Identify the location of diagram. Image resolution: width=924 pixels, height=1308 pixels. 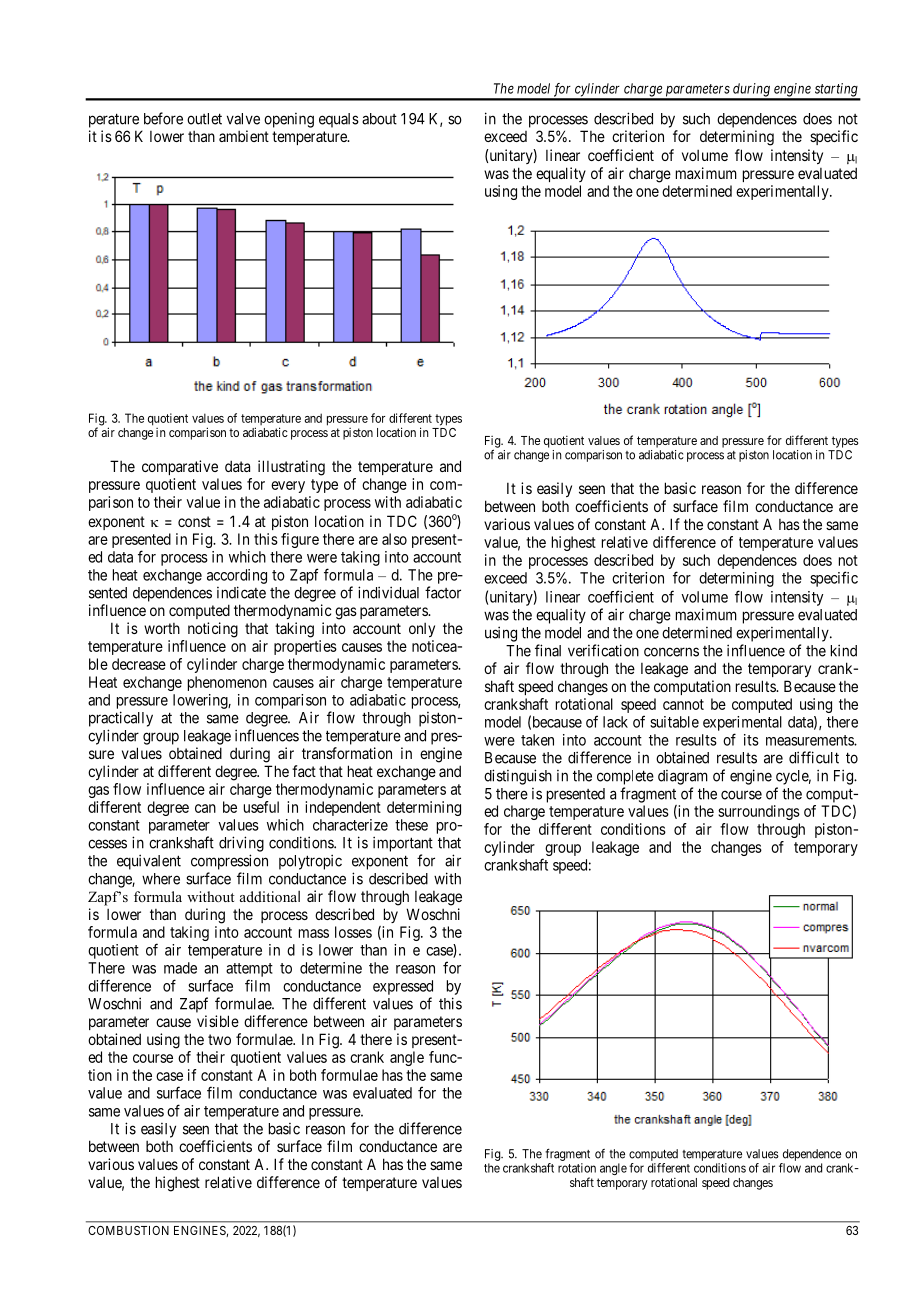
(683, 777).
